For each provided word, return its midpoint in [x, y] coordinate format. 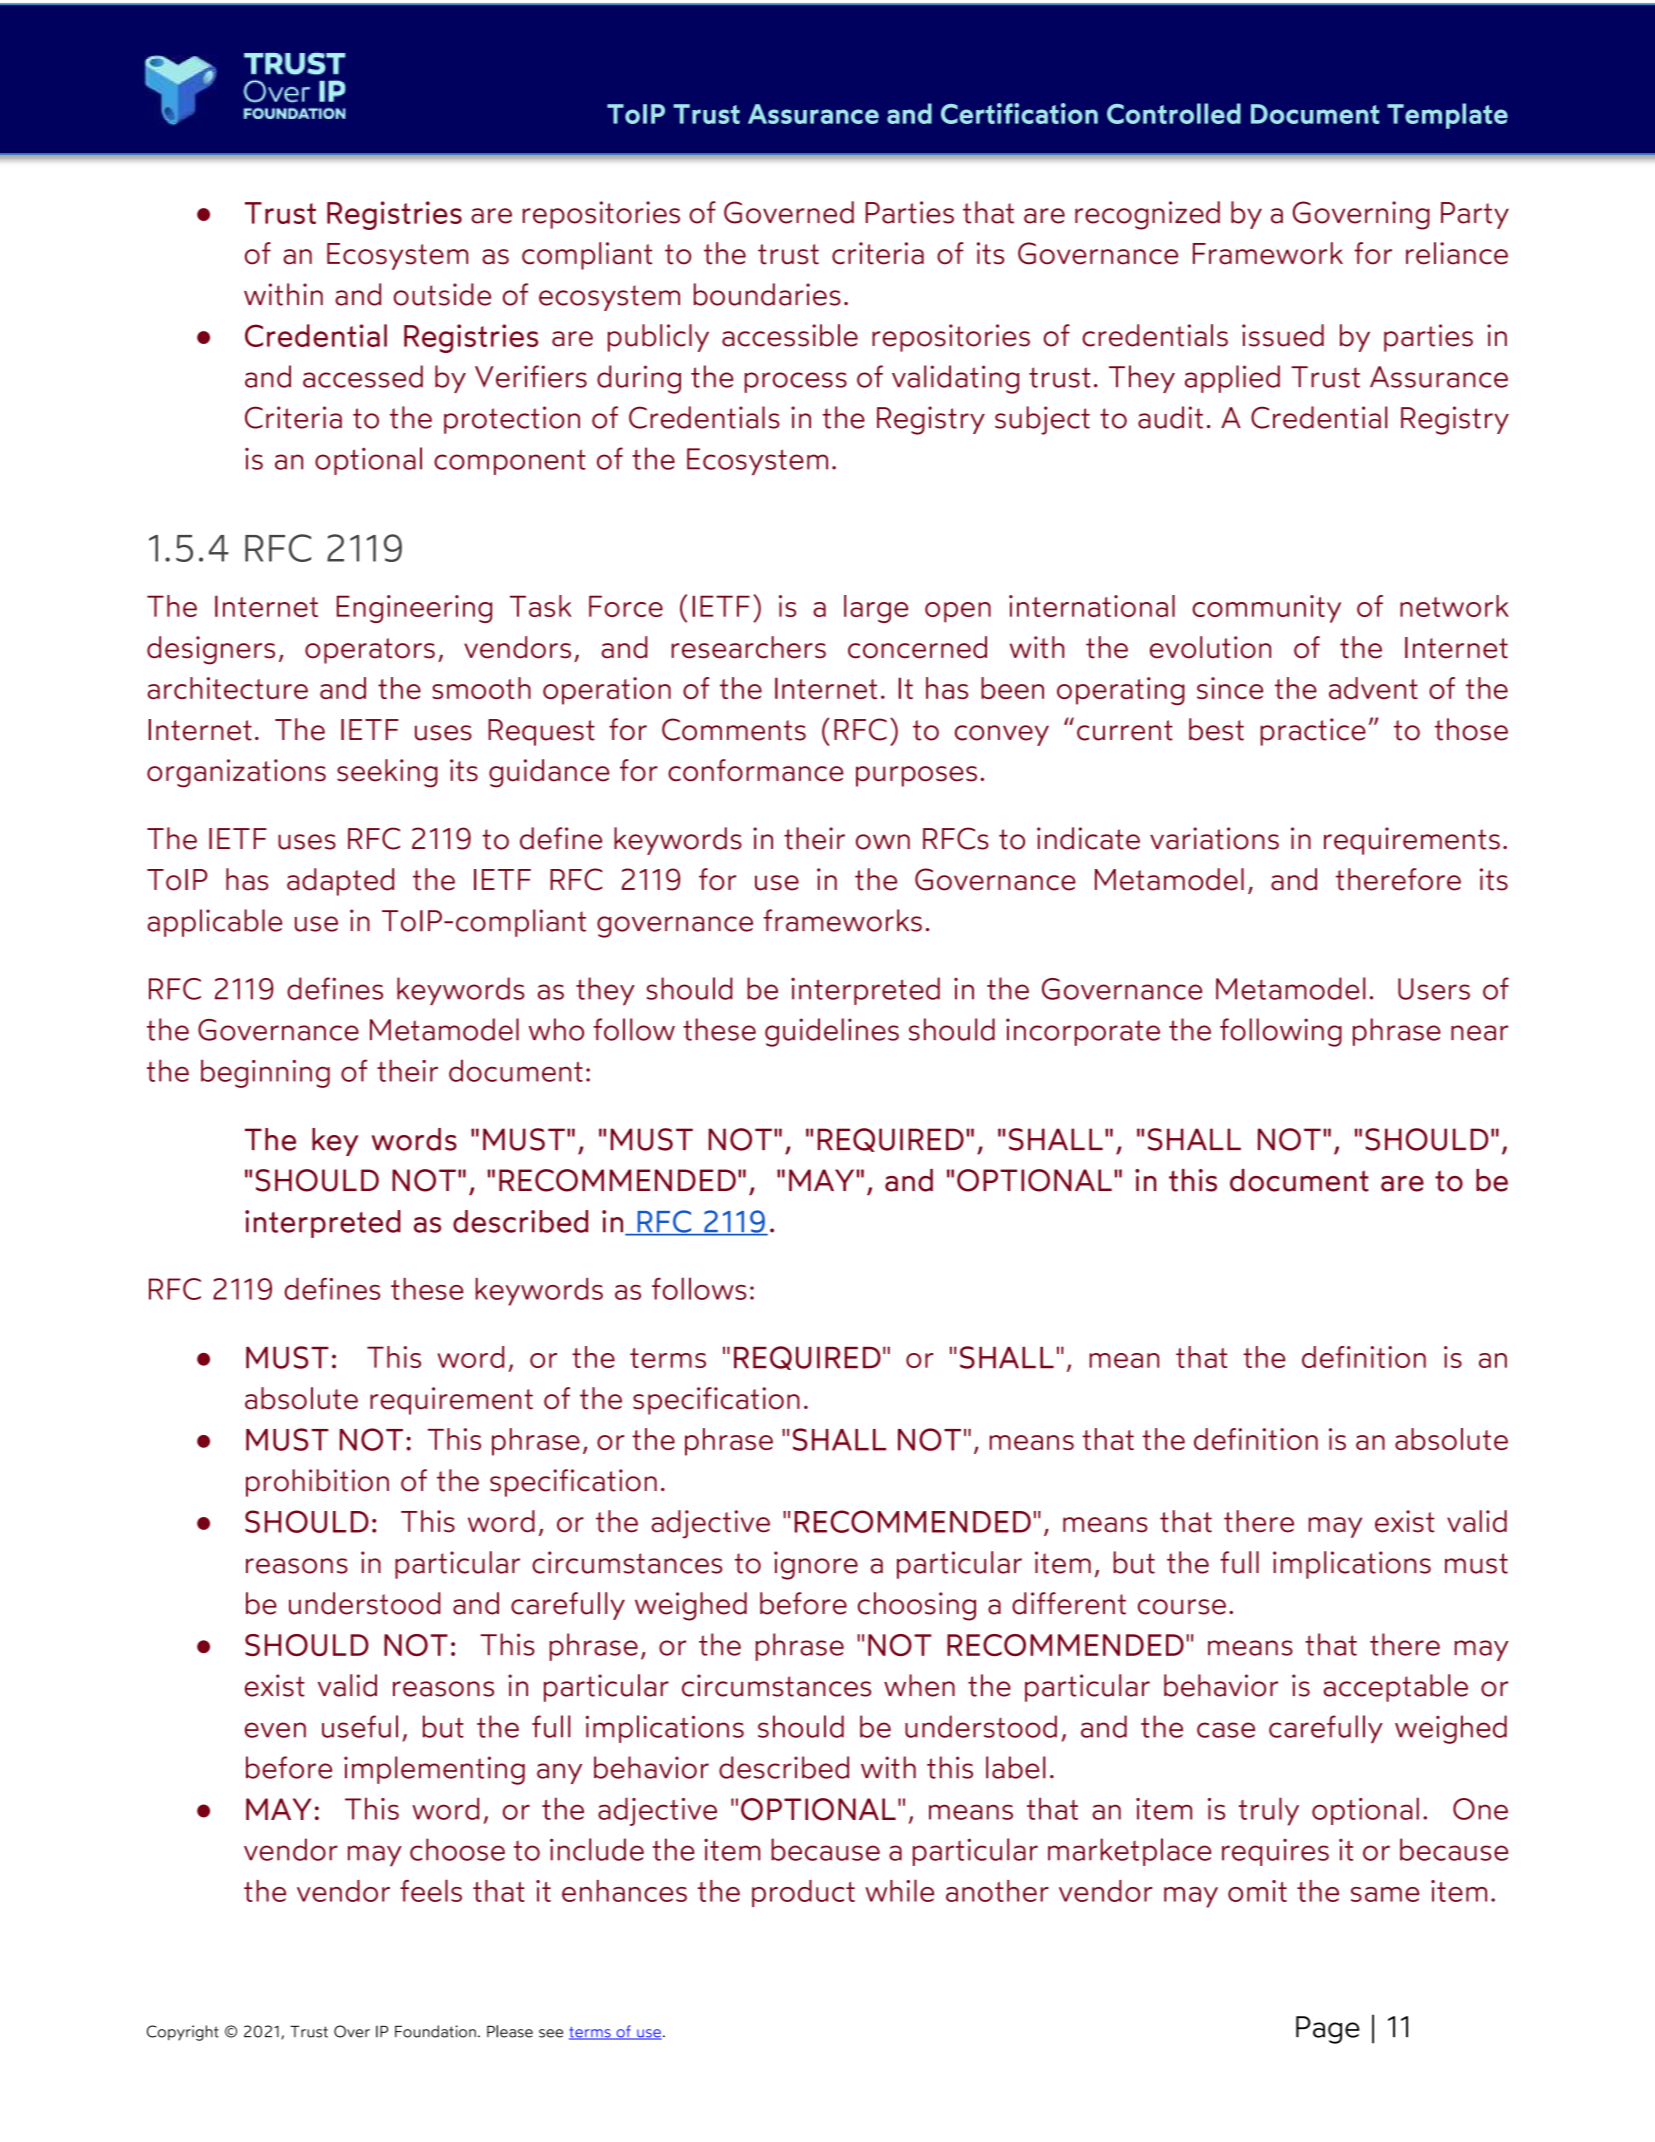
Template [1447, 116]
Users [1434, 989]
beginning [265, 1073]
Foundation [435, 2031]
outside [442, 294]
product [803, 1893]
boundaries [767, 294]
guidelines [832, 1032]
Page [1328, 2030]
